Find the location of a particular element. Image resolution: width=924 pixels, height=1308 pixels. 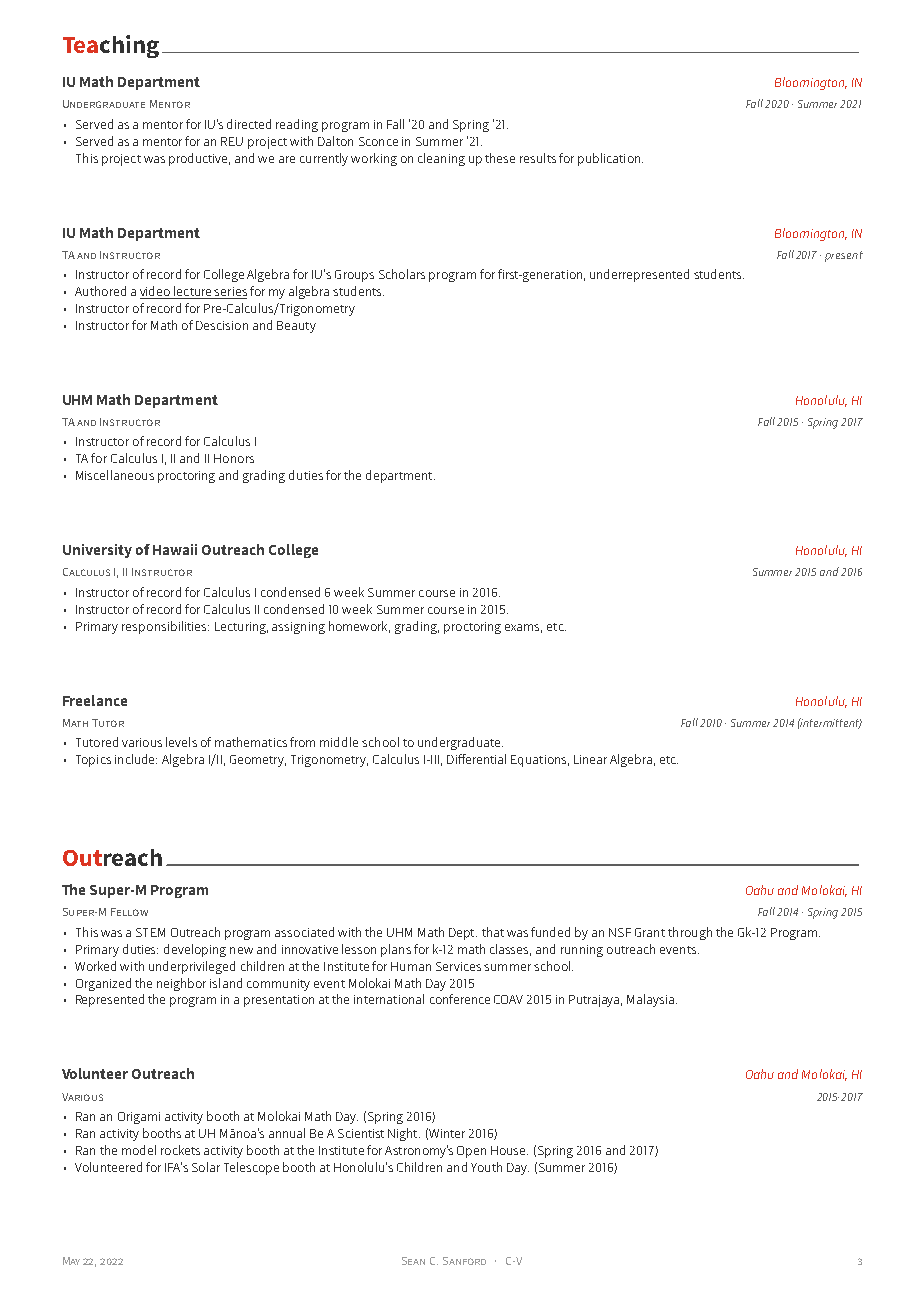

NSF is located at coordinates (620, 932).
